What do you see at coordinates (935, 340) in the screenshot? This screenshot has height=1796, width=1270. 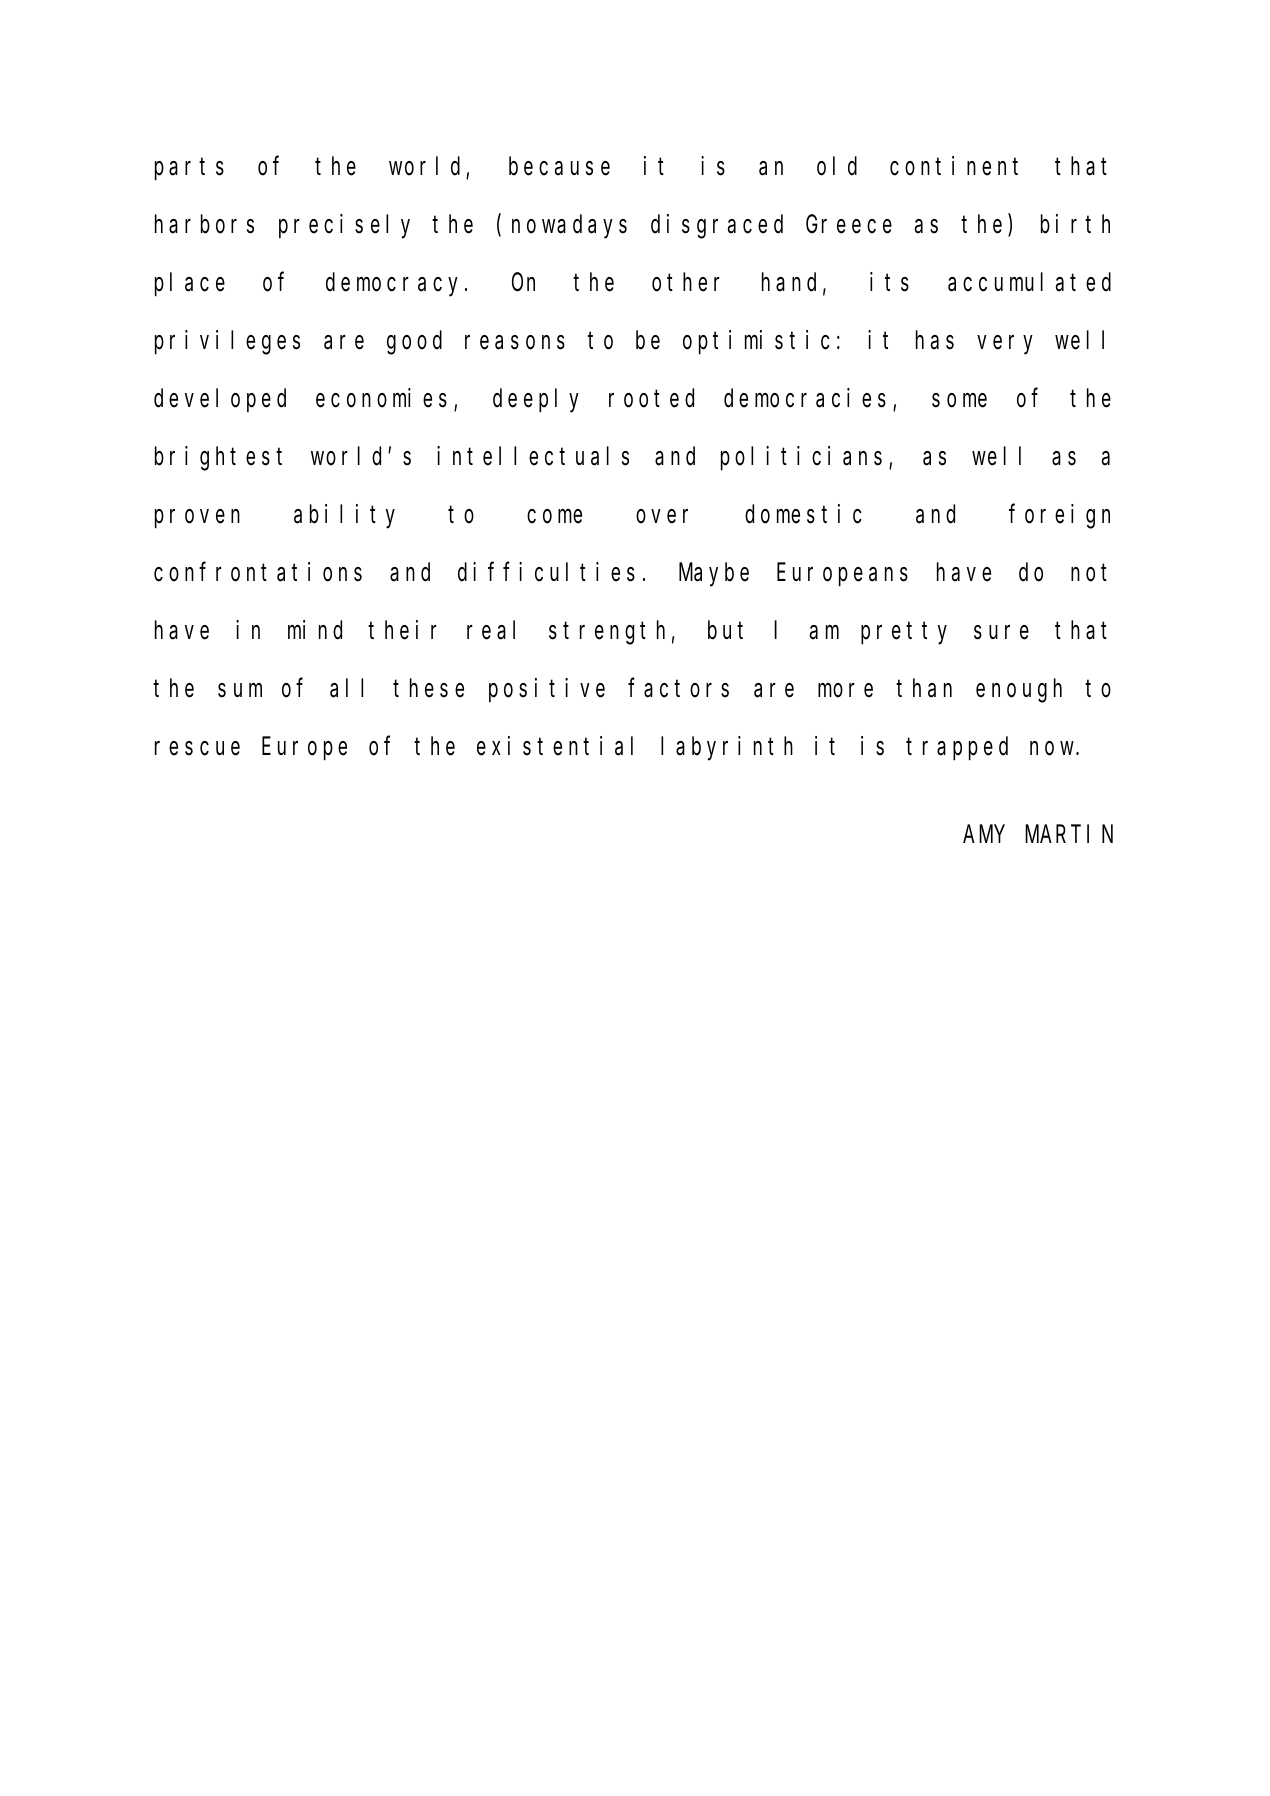 I see `has` at bounding box center [935, 340].
